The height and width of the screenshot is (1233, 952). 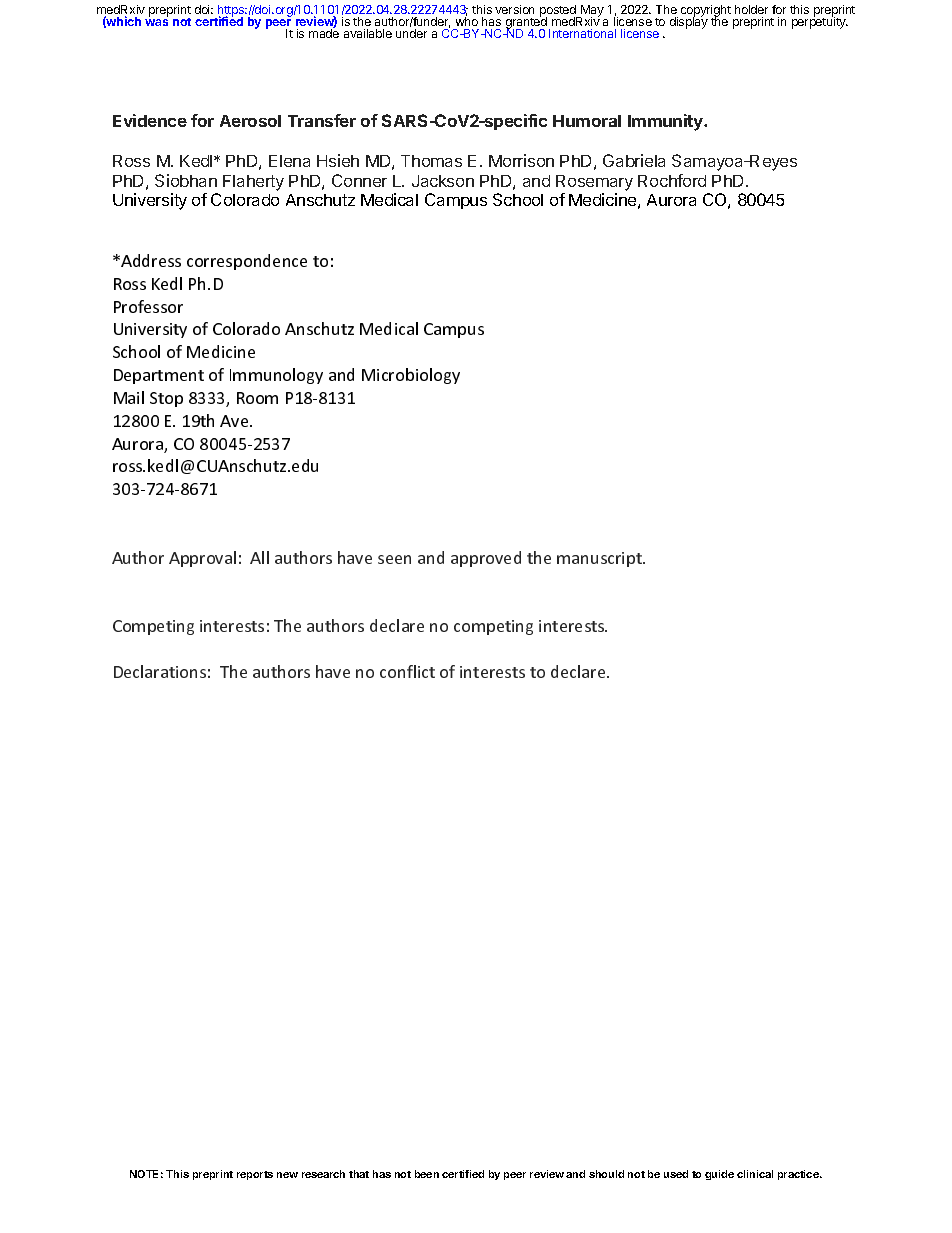 I want to click on version, so click(x=514, y=9).
